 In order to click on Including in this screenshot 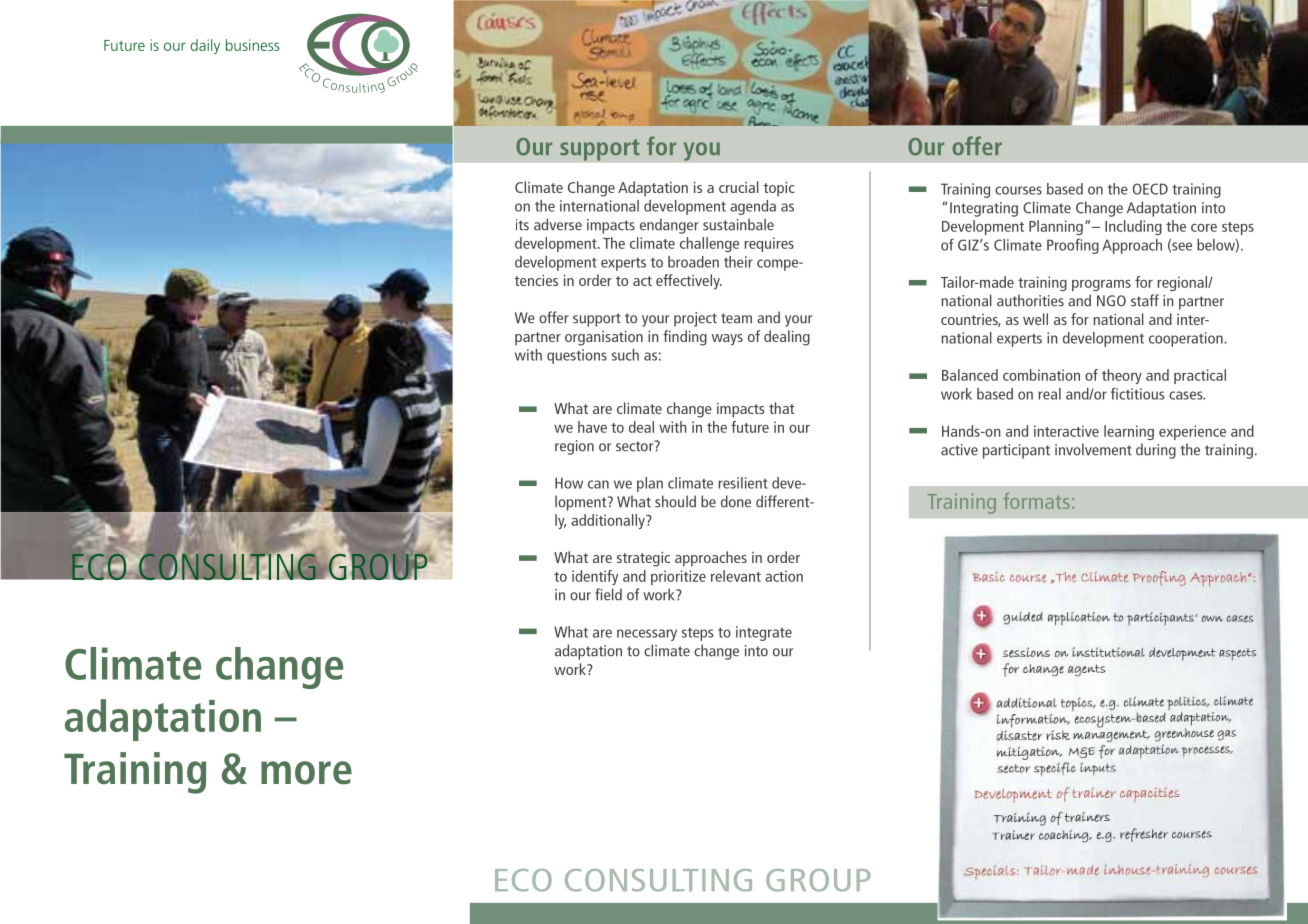, I will do `click(1133, 227)`.
